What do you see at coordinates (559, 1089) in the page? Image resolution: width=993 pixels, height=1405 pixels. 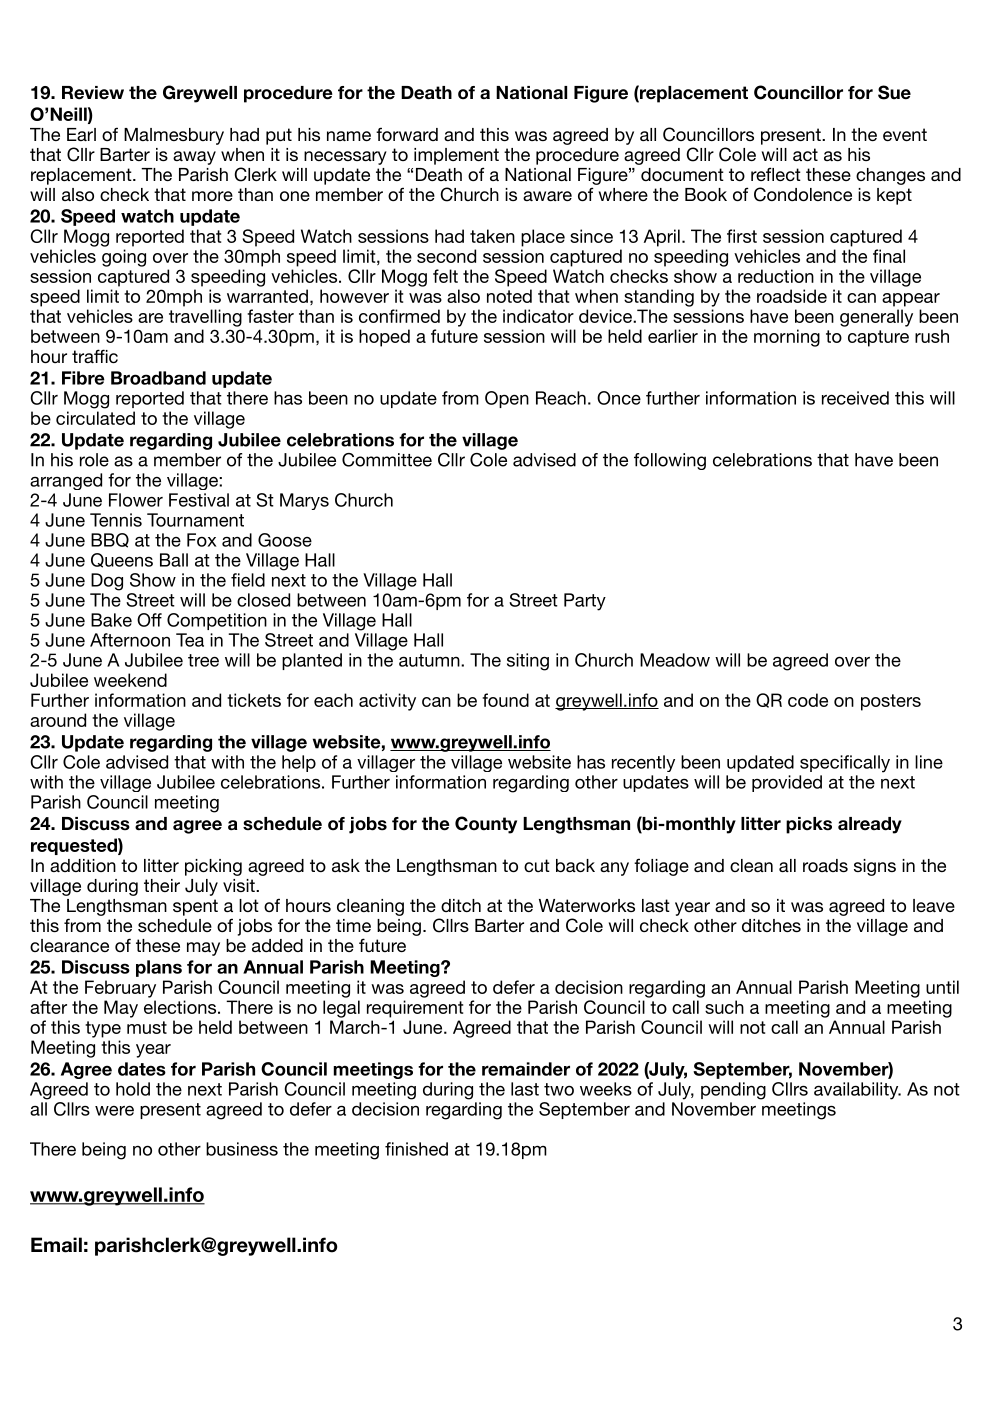 I see `two` at bounding box center [559, 1089].
